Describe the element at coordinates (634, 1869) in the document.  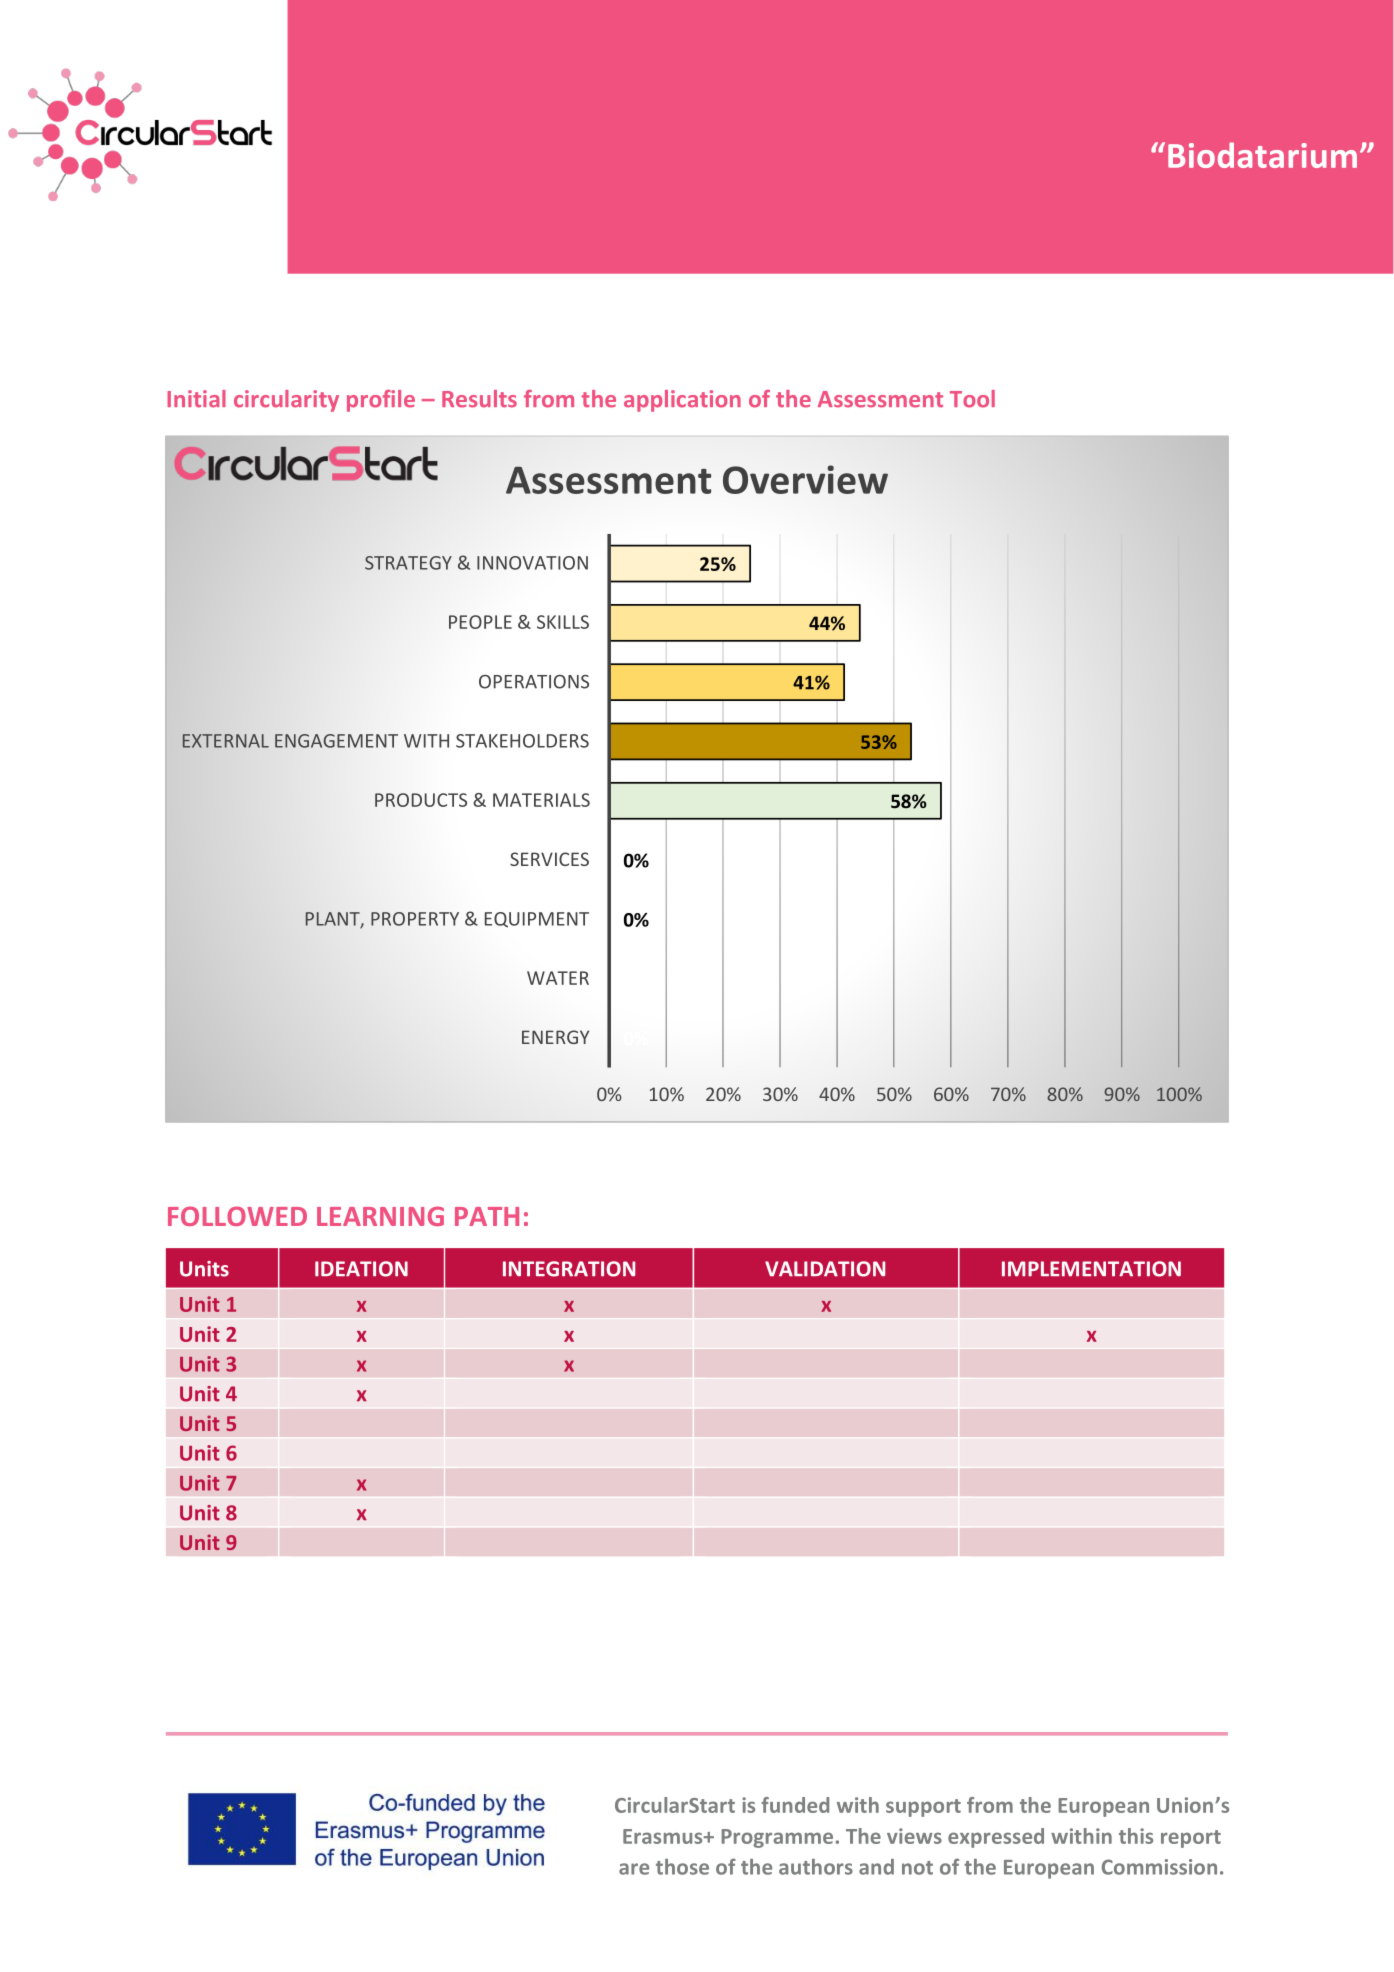
I see `are` at that location.
